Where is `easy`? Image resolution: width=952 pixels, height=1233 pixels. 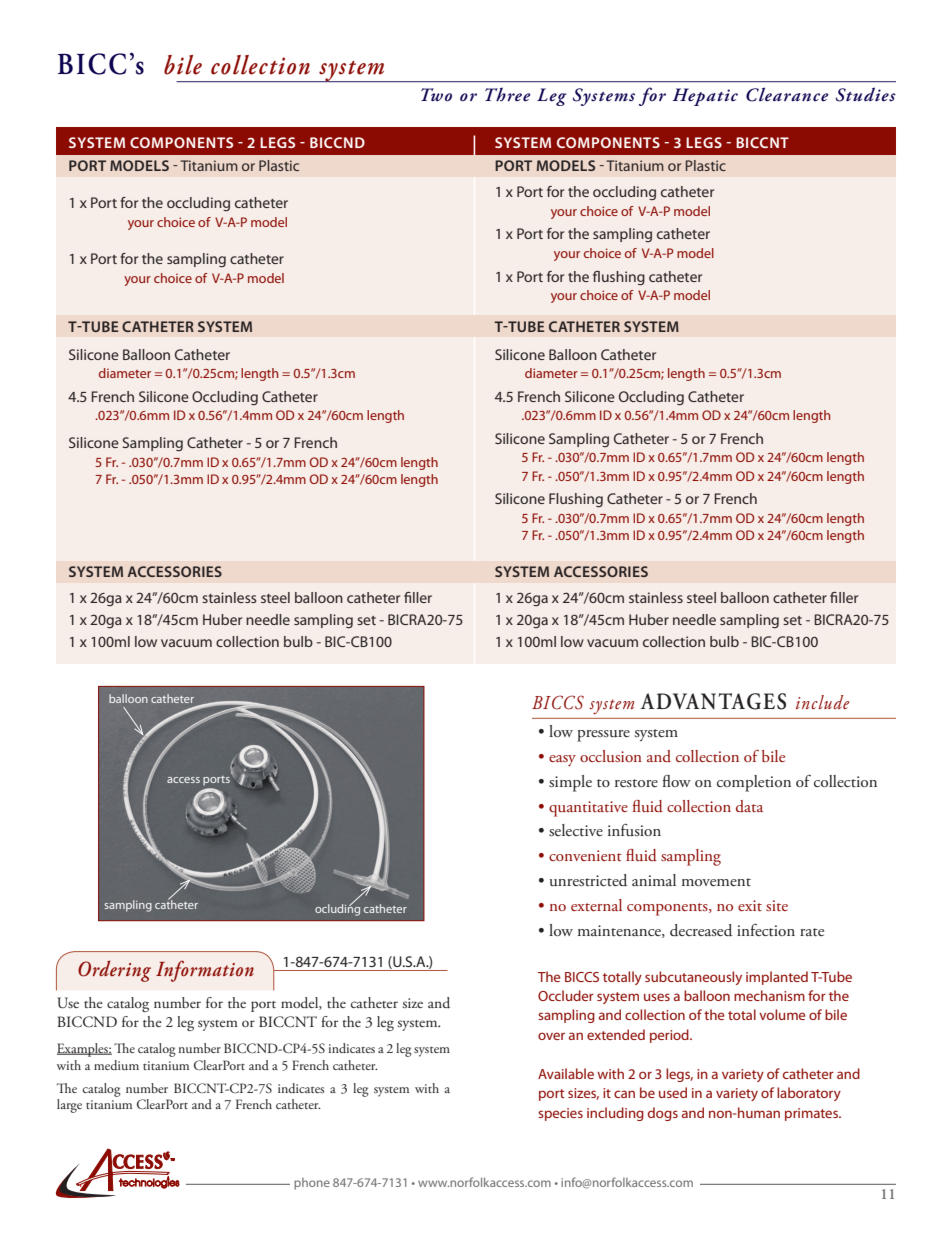
easy is located at coordinates (562, 760).
